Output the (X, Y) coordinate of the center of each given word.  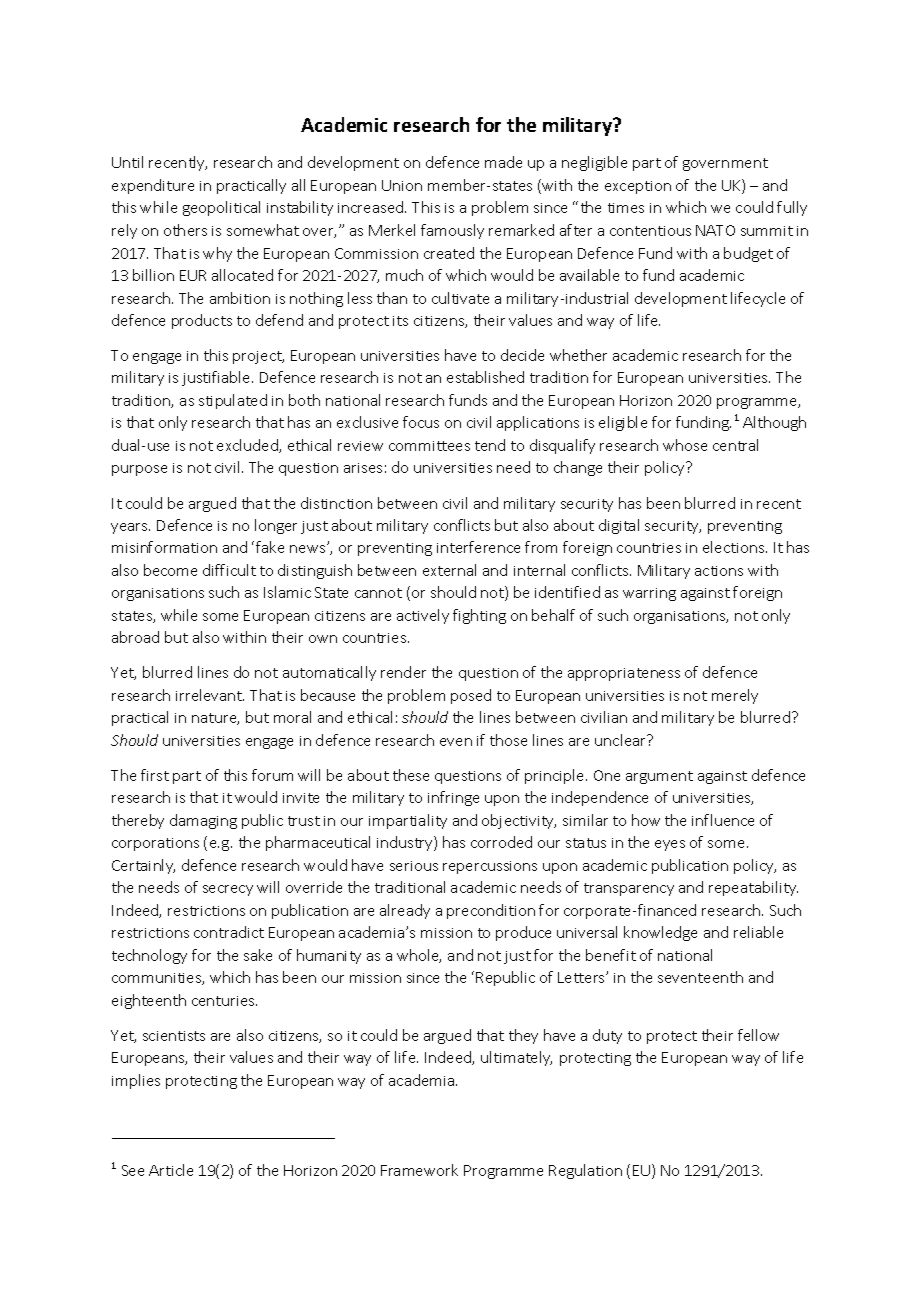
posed (471, 696)
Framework (419, 1170)
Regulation (585, 1171)
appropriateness (624, 674)
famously (452, 231)
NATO (715, 230)
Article (171, 1170)
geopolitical (221, 208)
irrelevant (210, 695)
